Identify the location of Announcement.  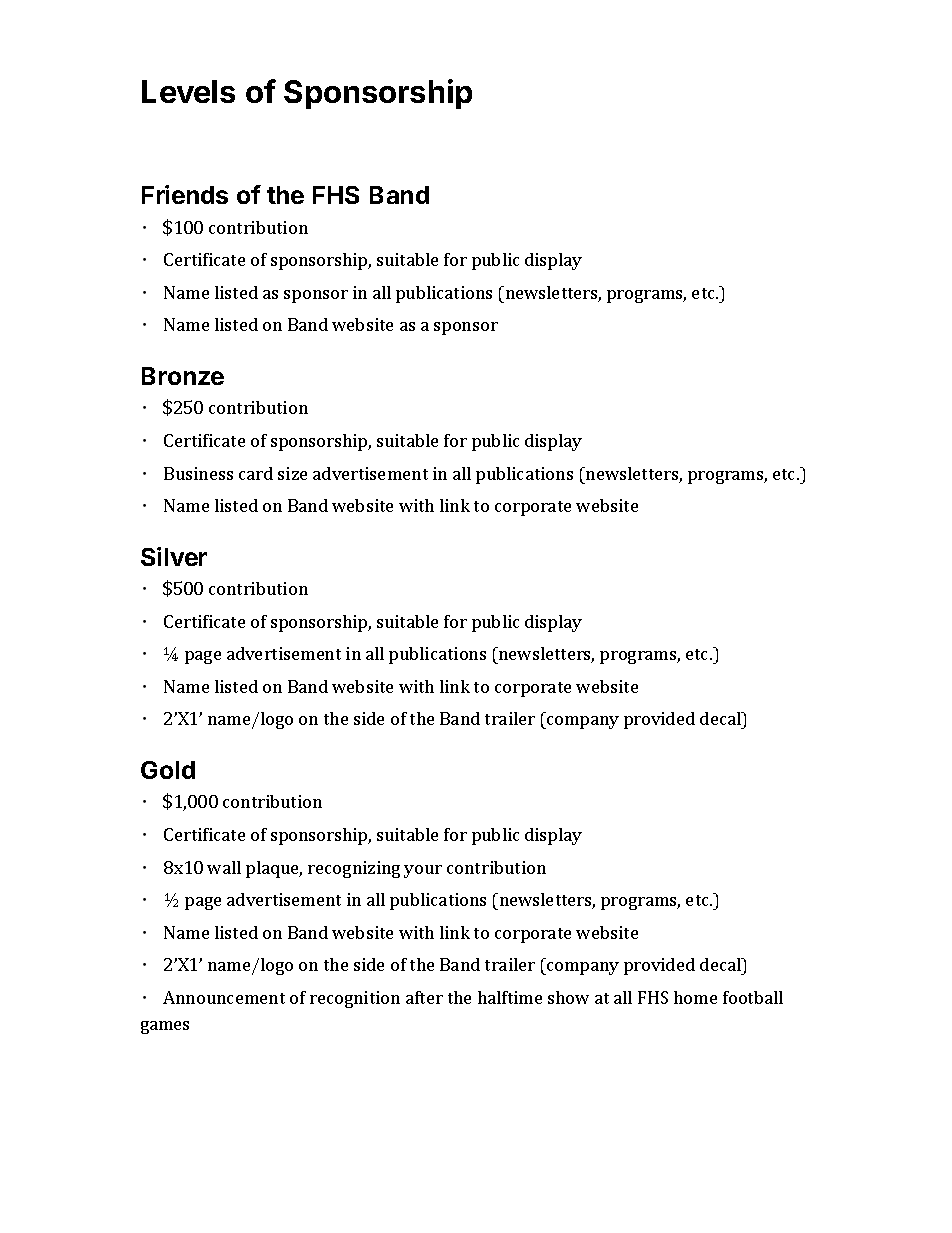
(224, 997).
